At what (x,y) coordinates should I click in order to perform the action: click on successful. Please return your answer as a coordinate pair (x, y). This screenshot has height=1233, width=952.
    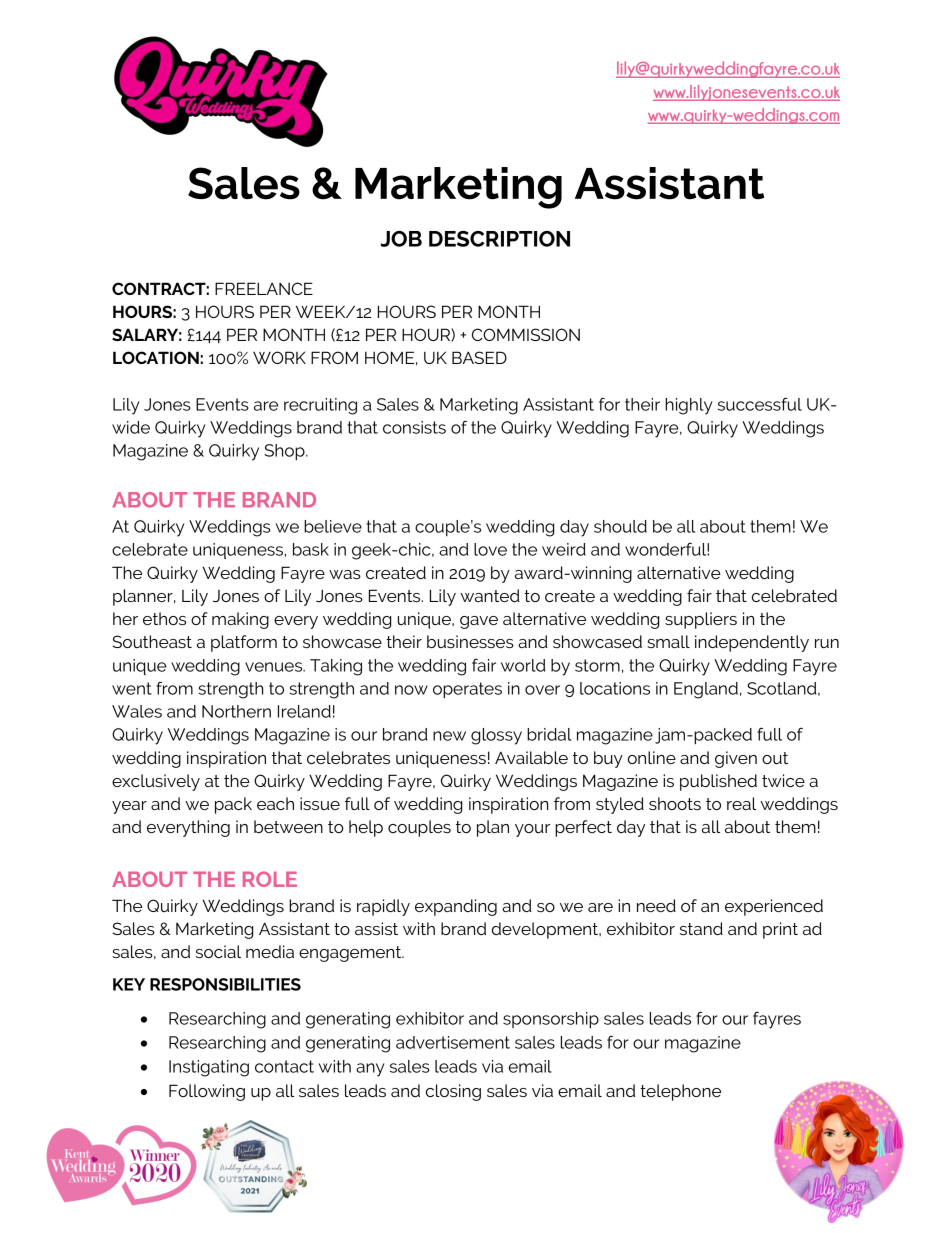
    Looking at the image, I should click on (760, 404).
